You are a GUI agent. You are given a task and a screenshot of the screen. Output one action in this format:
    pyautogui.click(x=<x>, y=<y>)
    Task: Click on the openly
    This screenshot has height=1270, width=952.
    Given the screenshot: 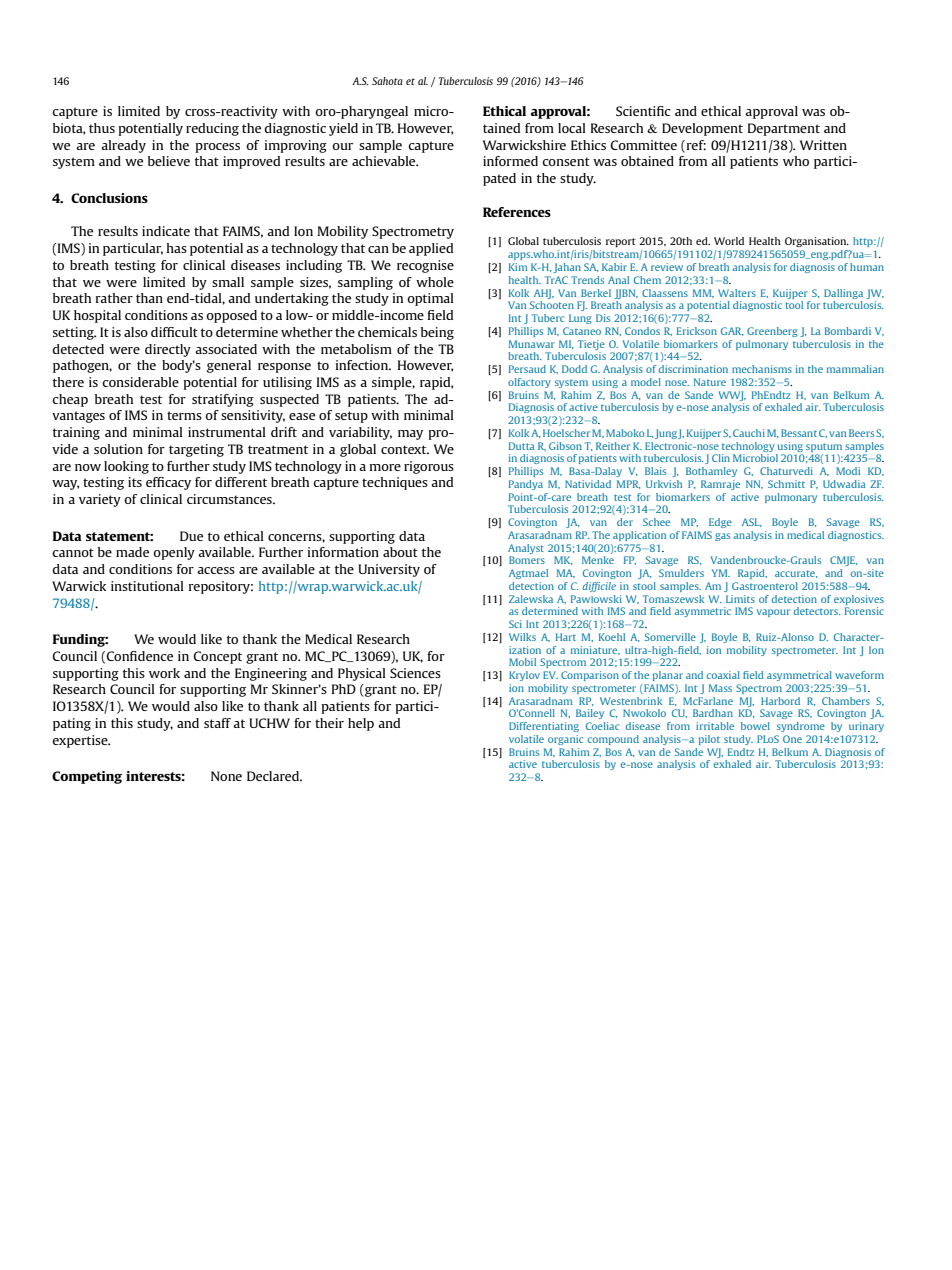 What is the action you would take?
    pyautogui.click(x=174, y=553)
